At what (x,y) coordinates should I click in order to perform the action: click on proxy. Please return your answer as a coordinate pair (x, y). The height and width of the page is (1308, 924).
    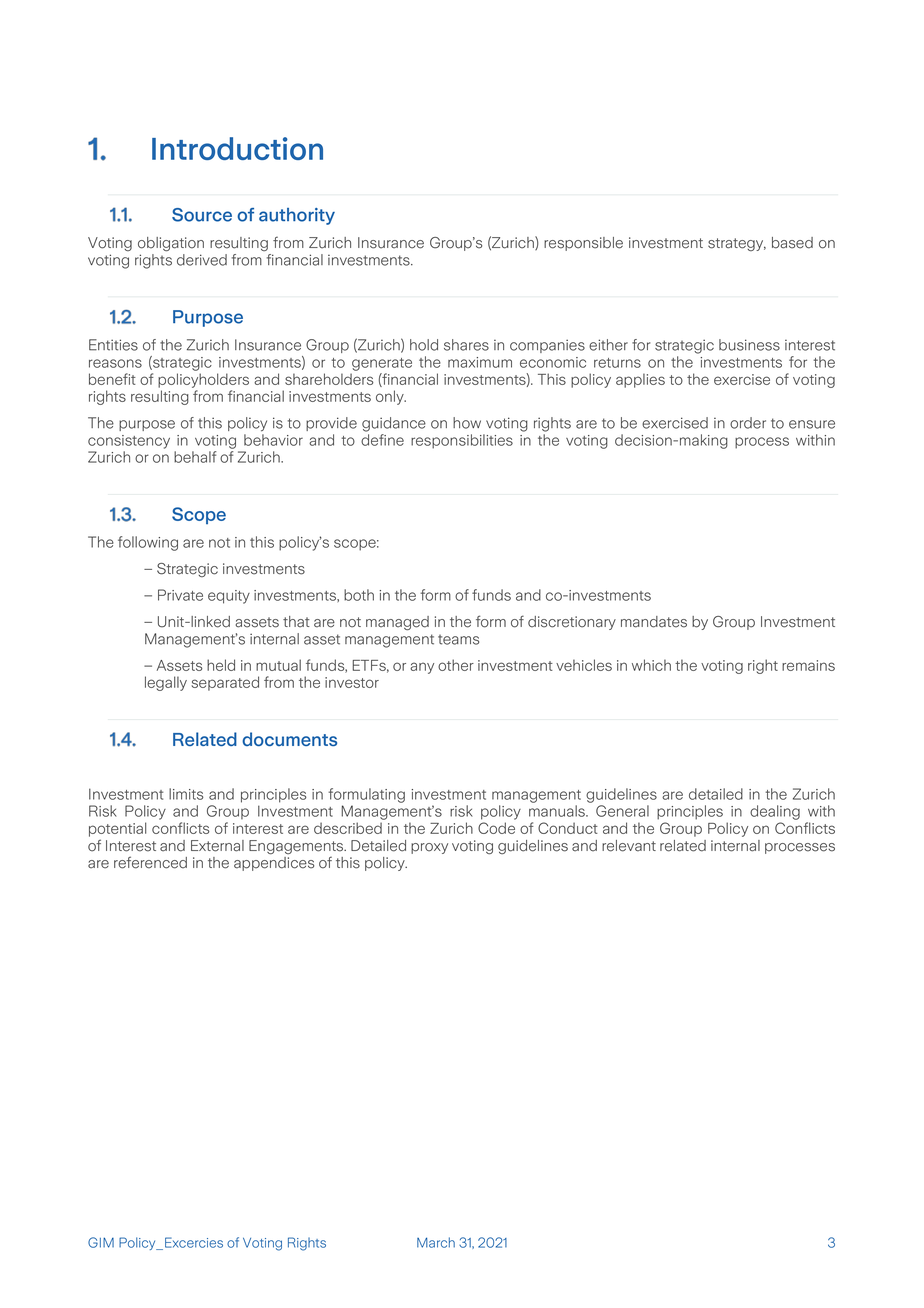
    Looking at the image, I should click on (429, 848).
